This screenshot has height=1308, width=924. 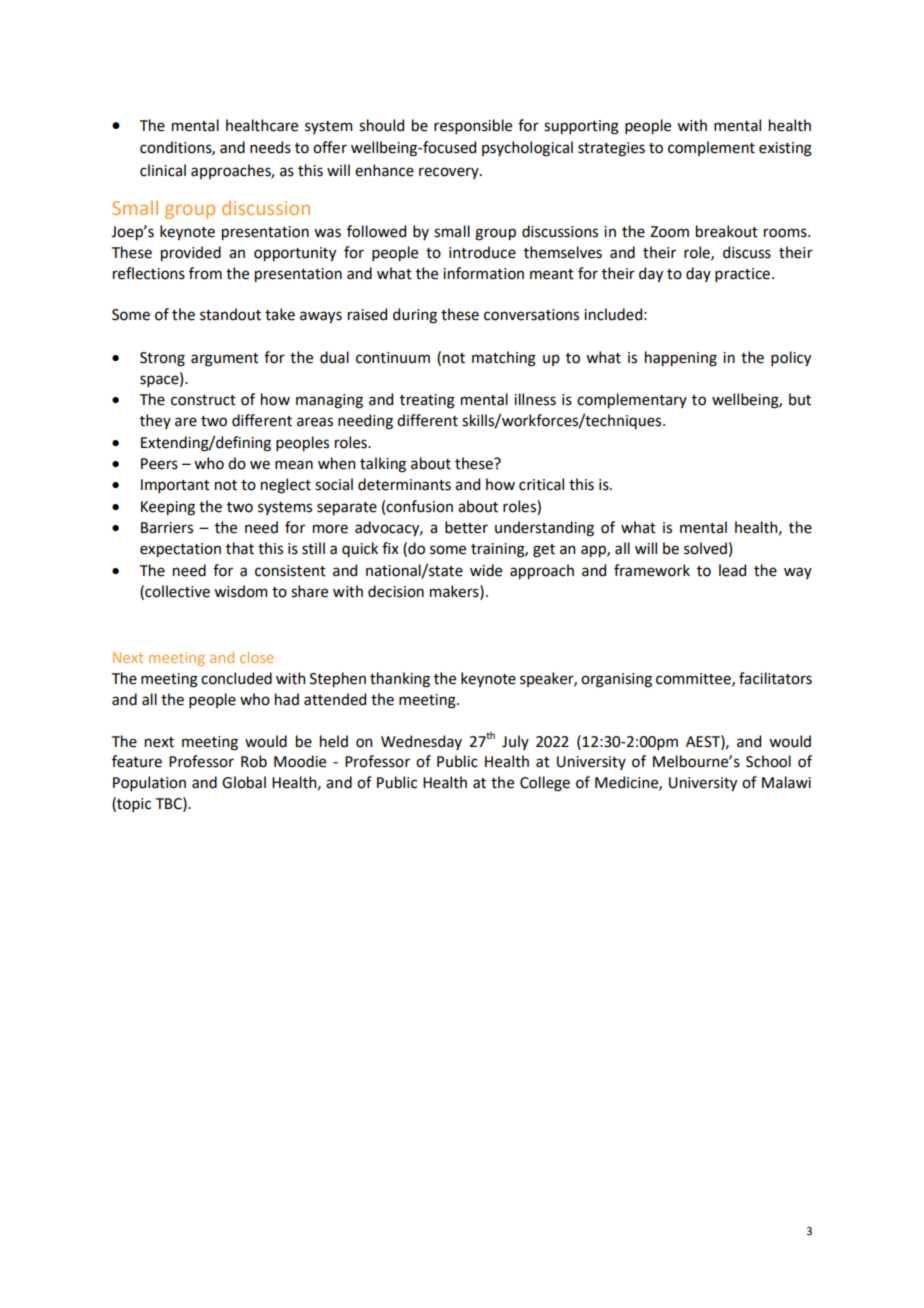 What do you see at coordinates (254, 761) in the screenshot?
I see `Rob` at bounding box center [254, 761].
